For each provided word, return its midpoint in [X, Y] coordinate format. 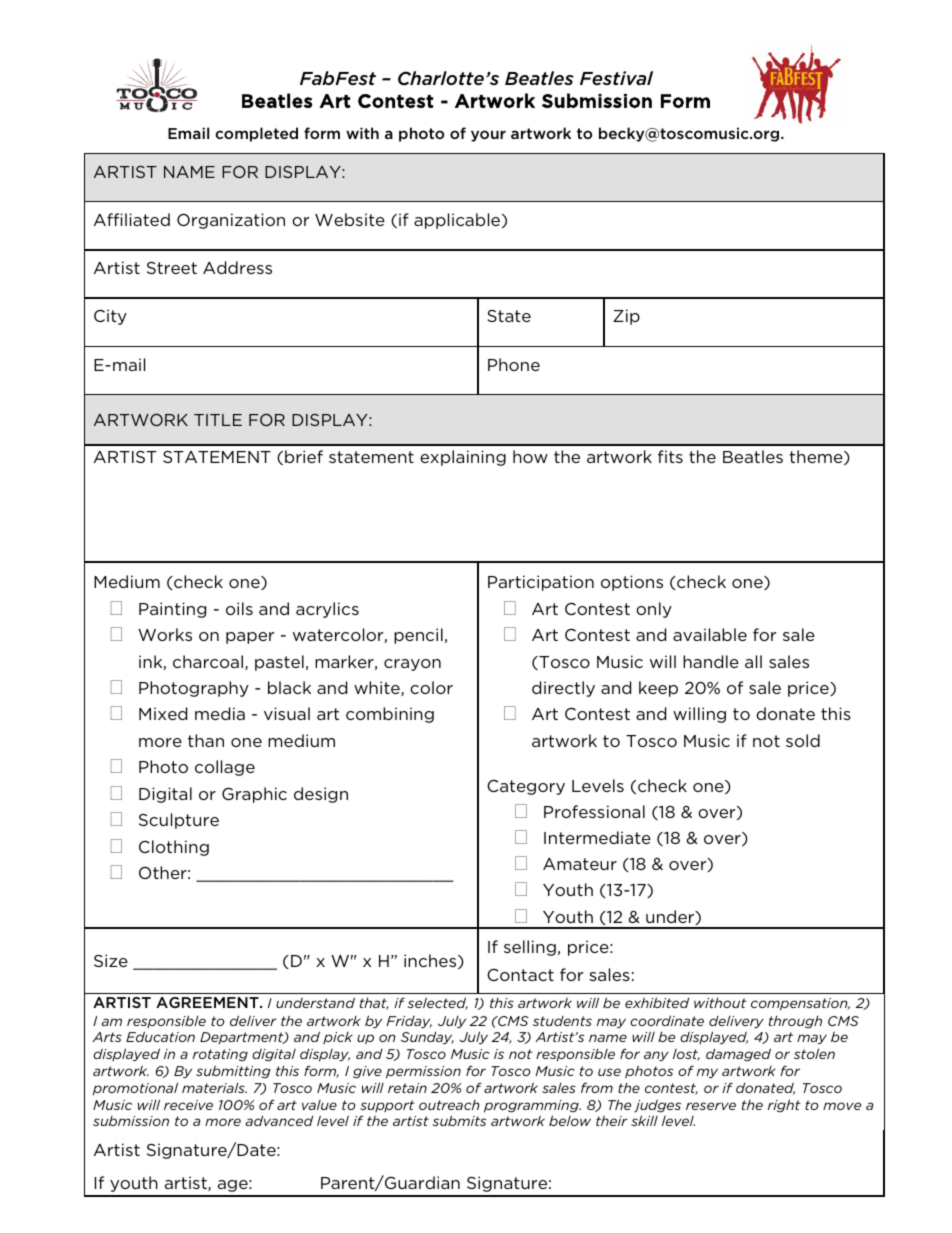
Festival [616, 78]
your [488, 136]
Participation [541, 583]
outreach [449, 1105]
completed [256, 134]
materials [214, 1088]
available [710, 634]
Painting [172, 610]
